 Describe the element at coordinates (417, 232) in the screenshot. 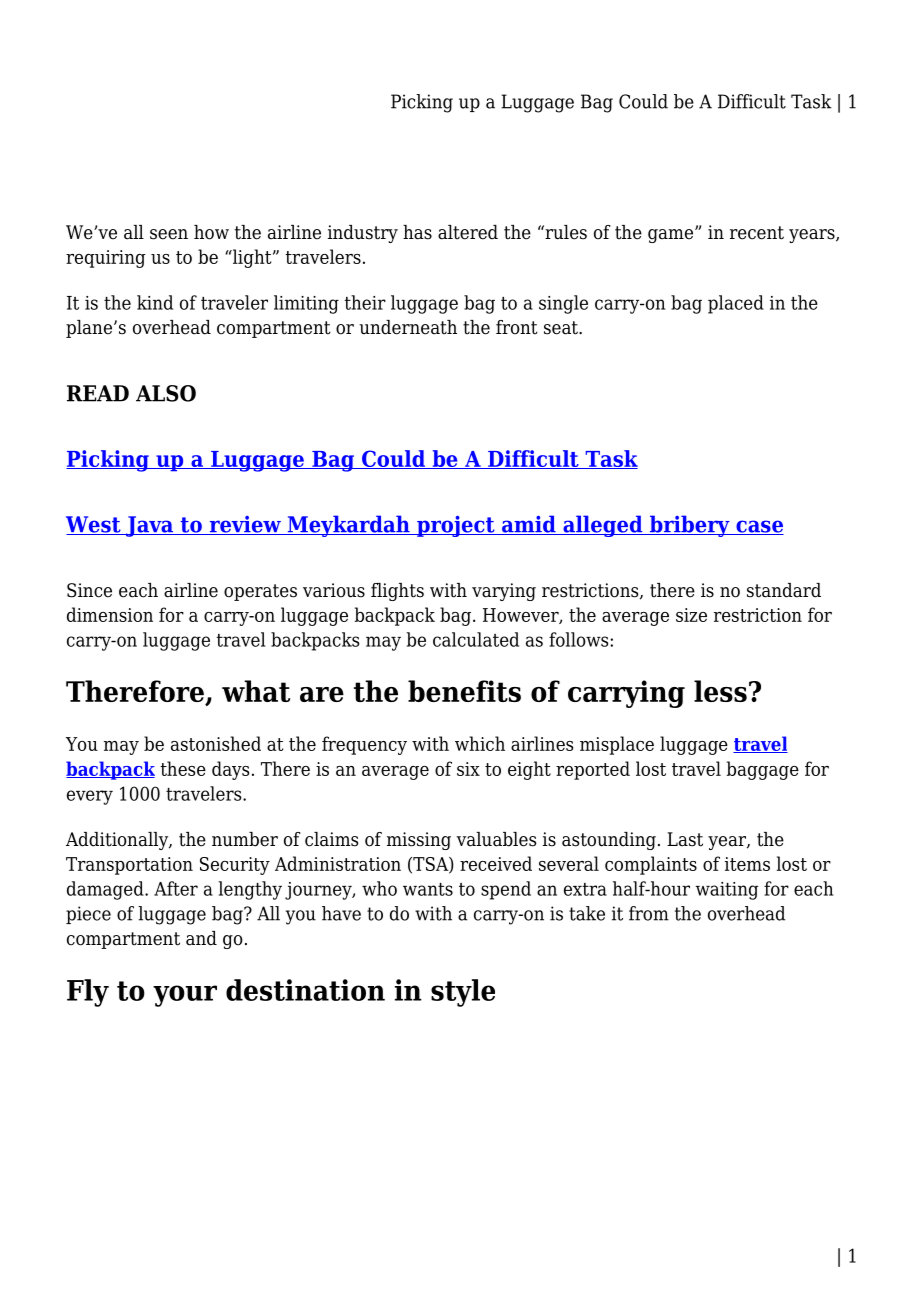

I see `has` at that location.
